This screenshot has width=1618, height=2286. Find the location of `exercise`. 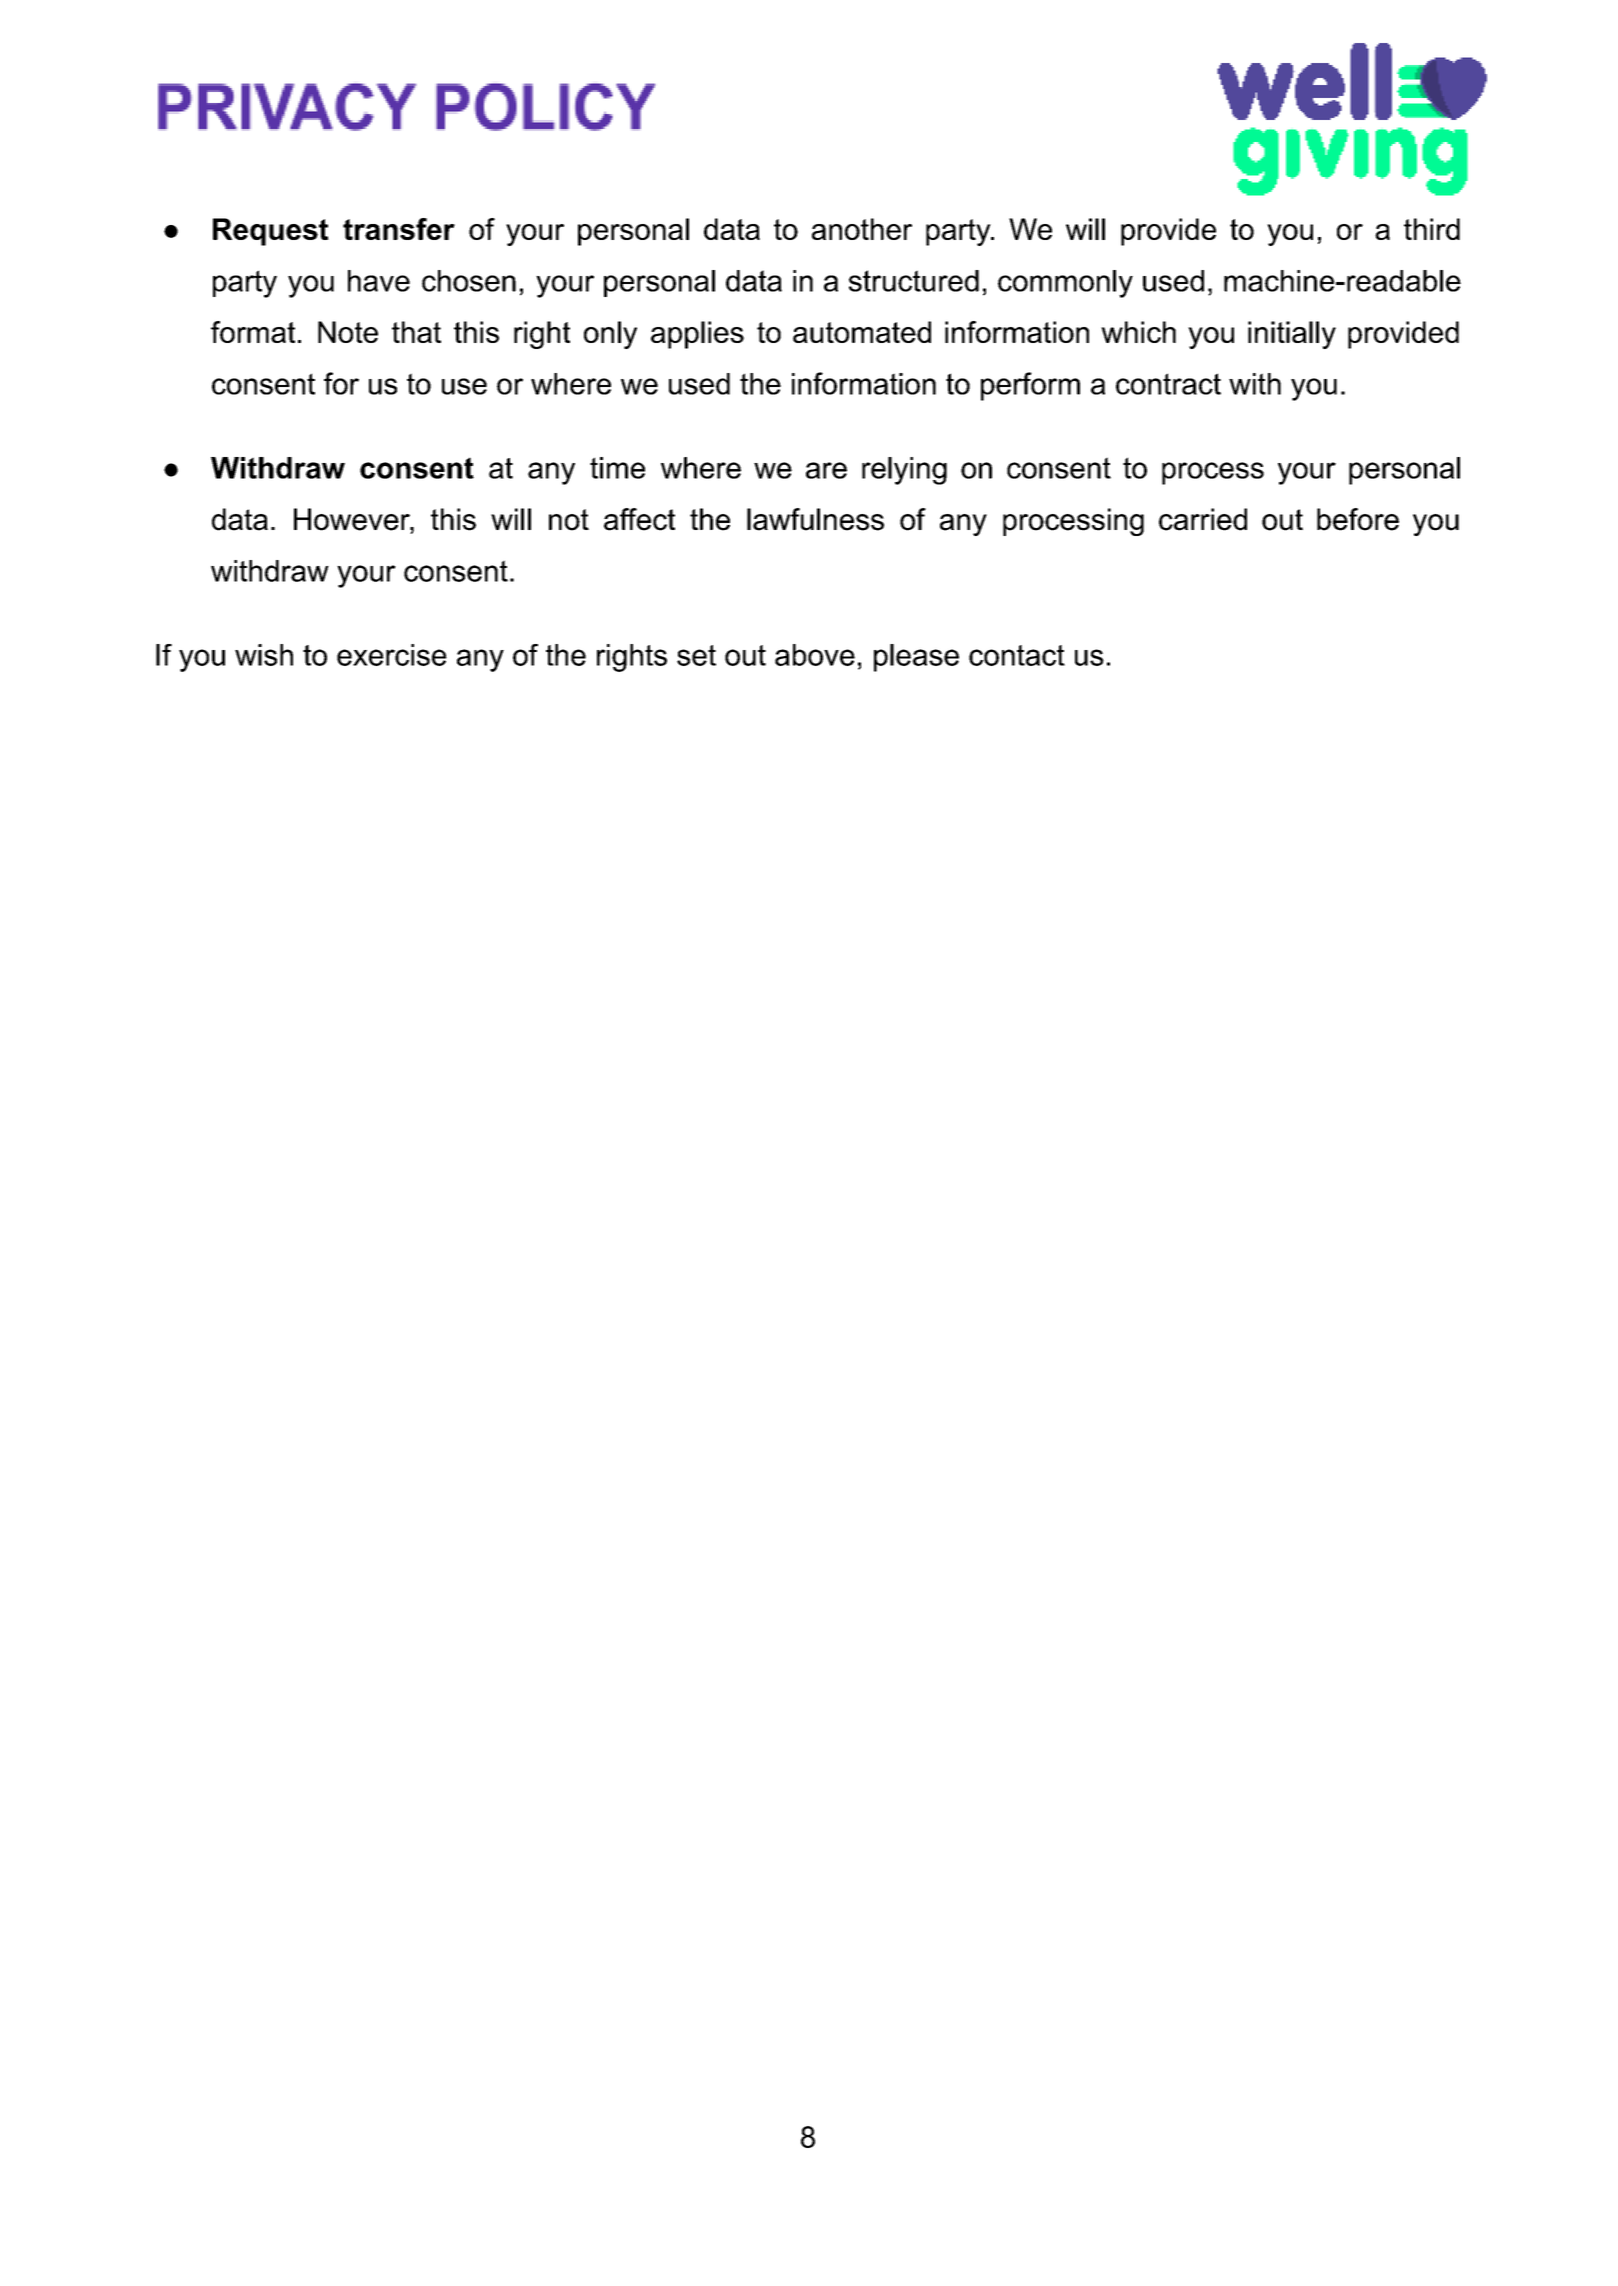

exercise is located at coordinates (392, 655).
